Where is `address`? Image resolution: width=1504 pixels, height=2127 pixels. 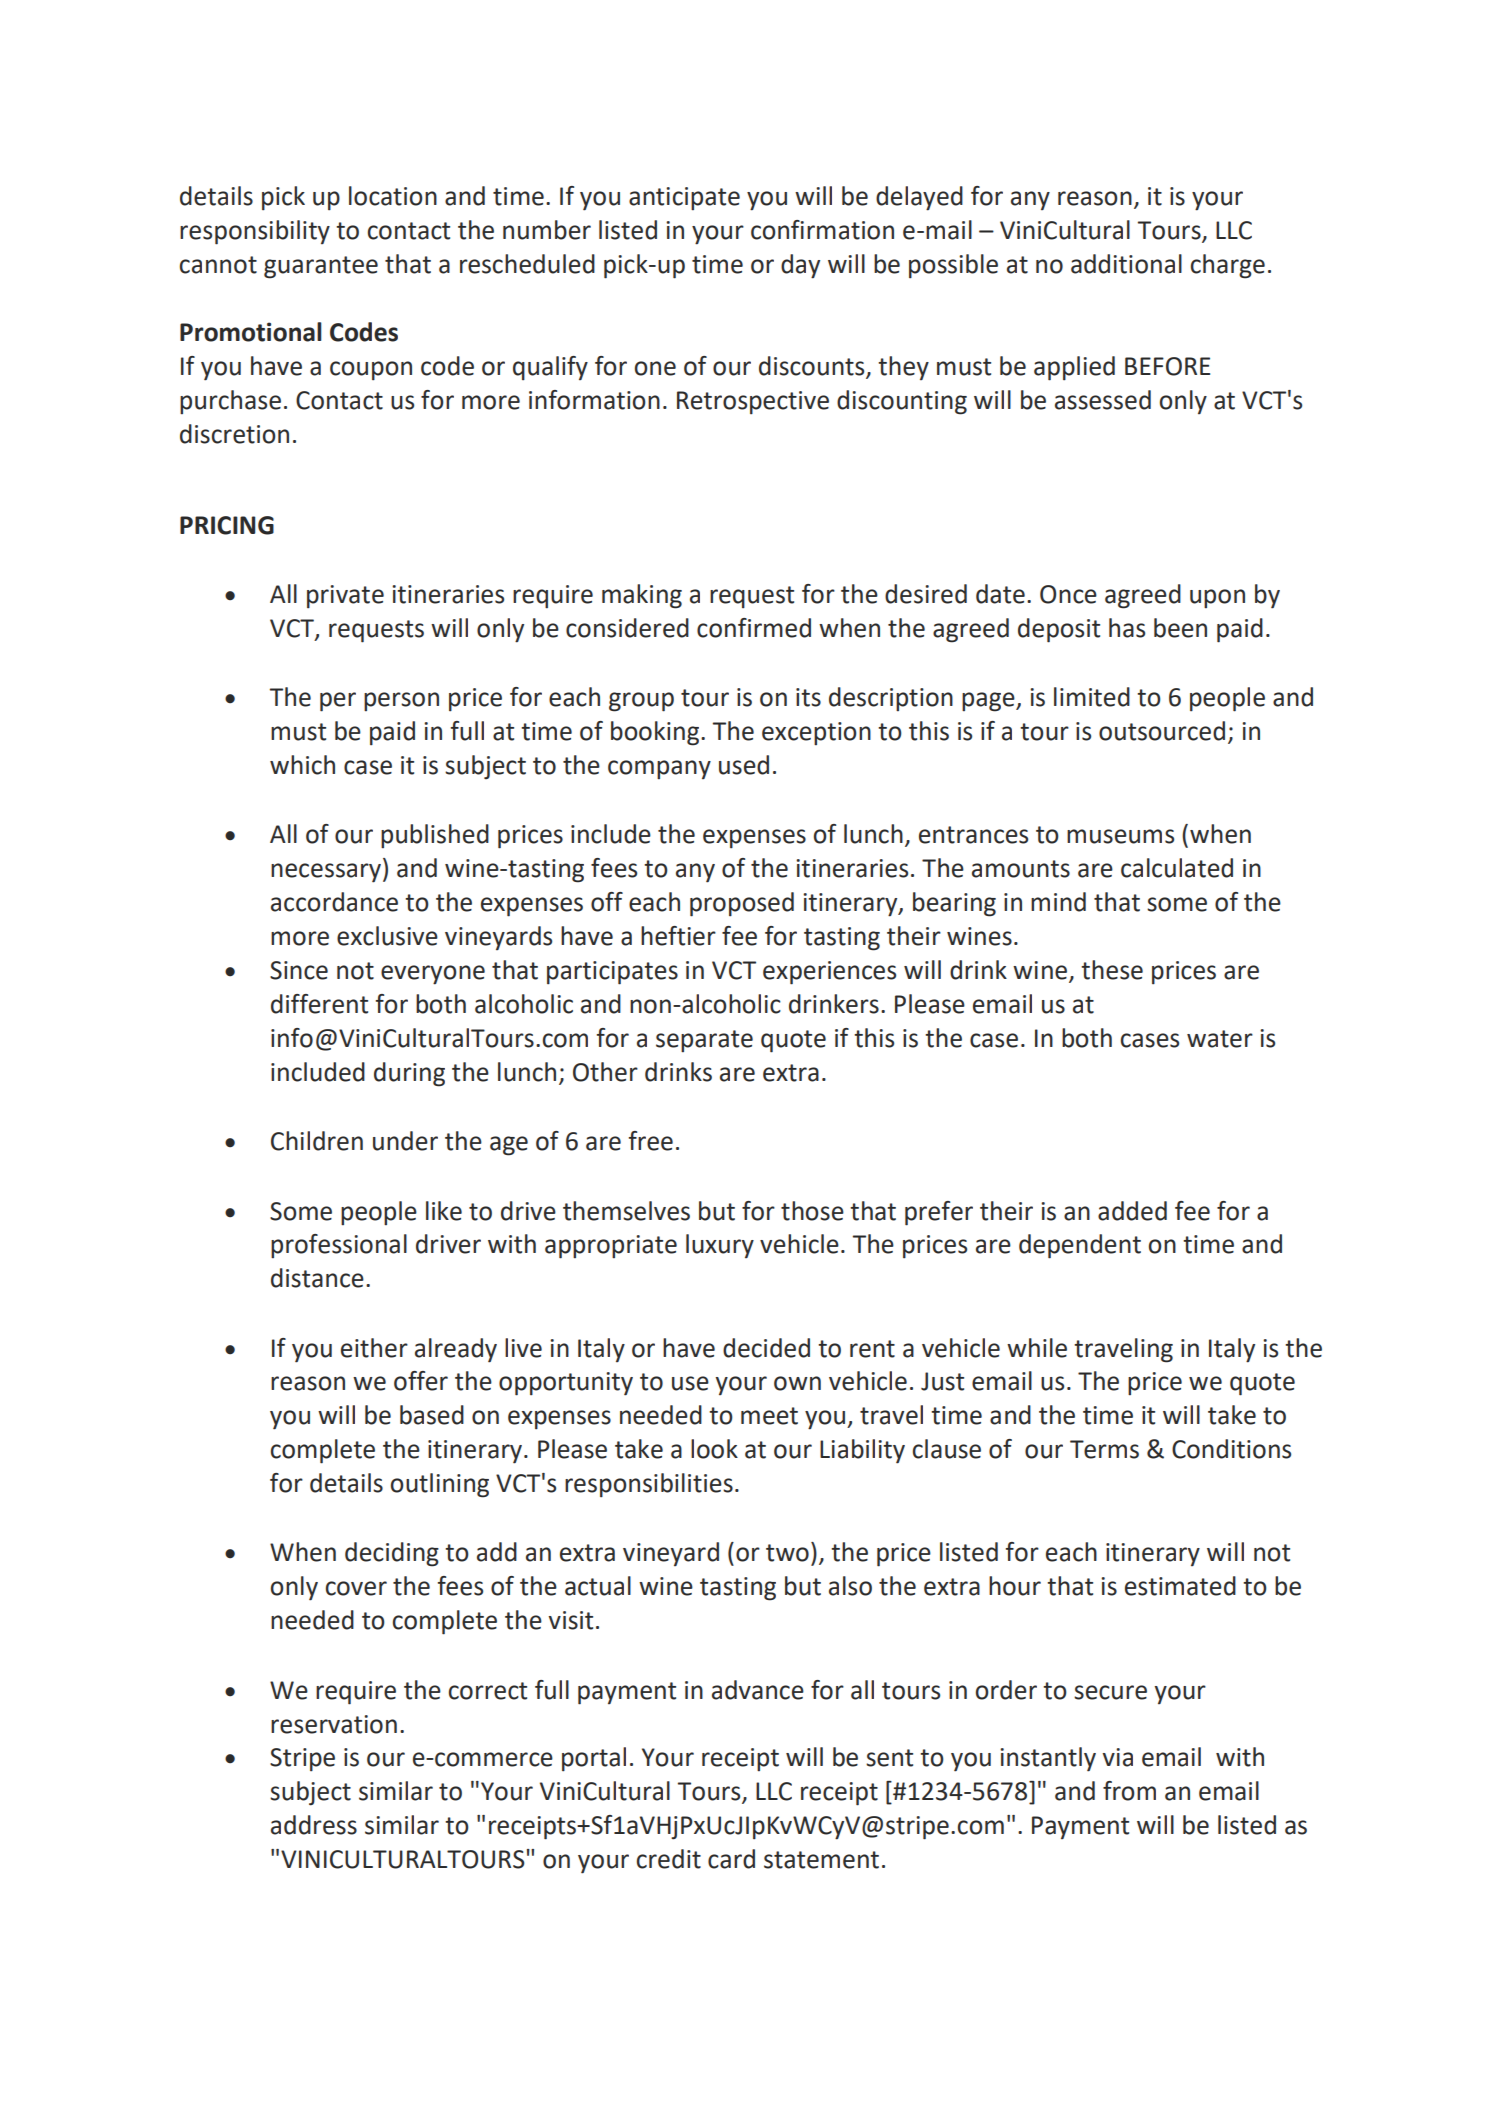 address is located at coordinates (314, 1825).
